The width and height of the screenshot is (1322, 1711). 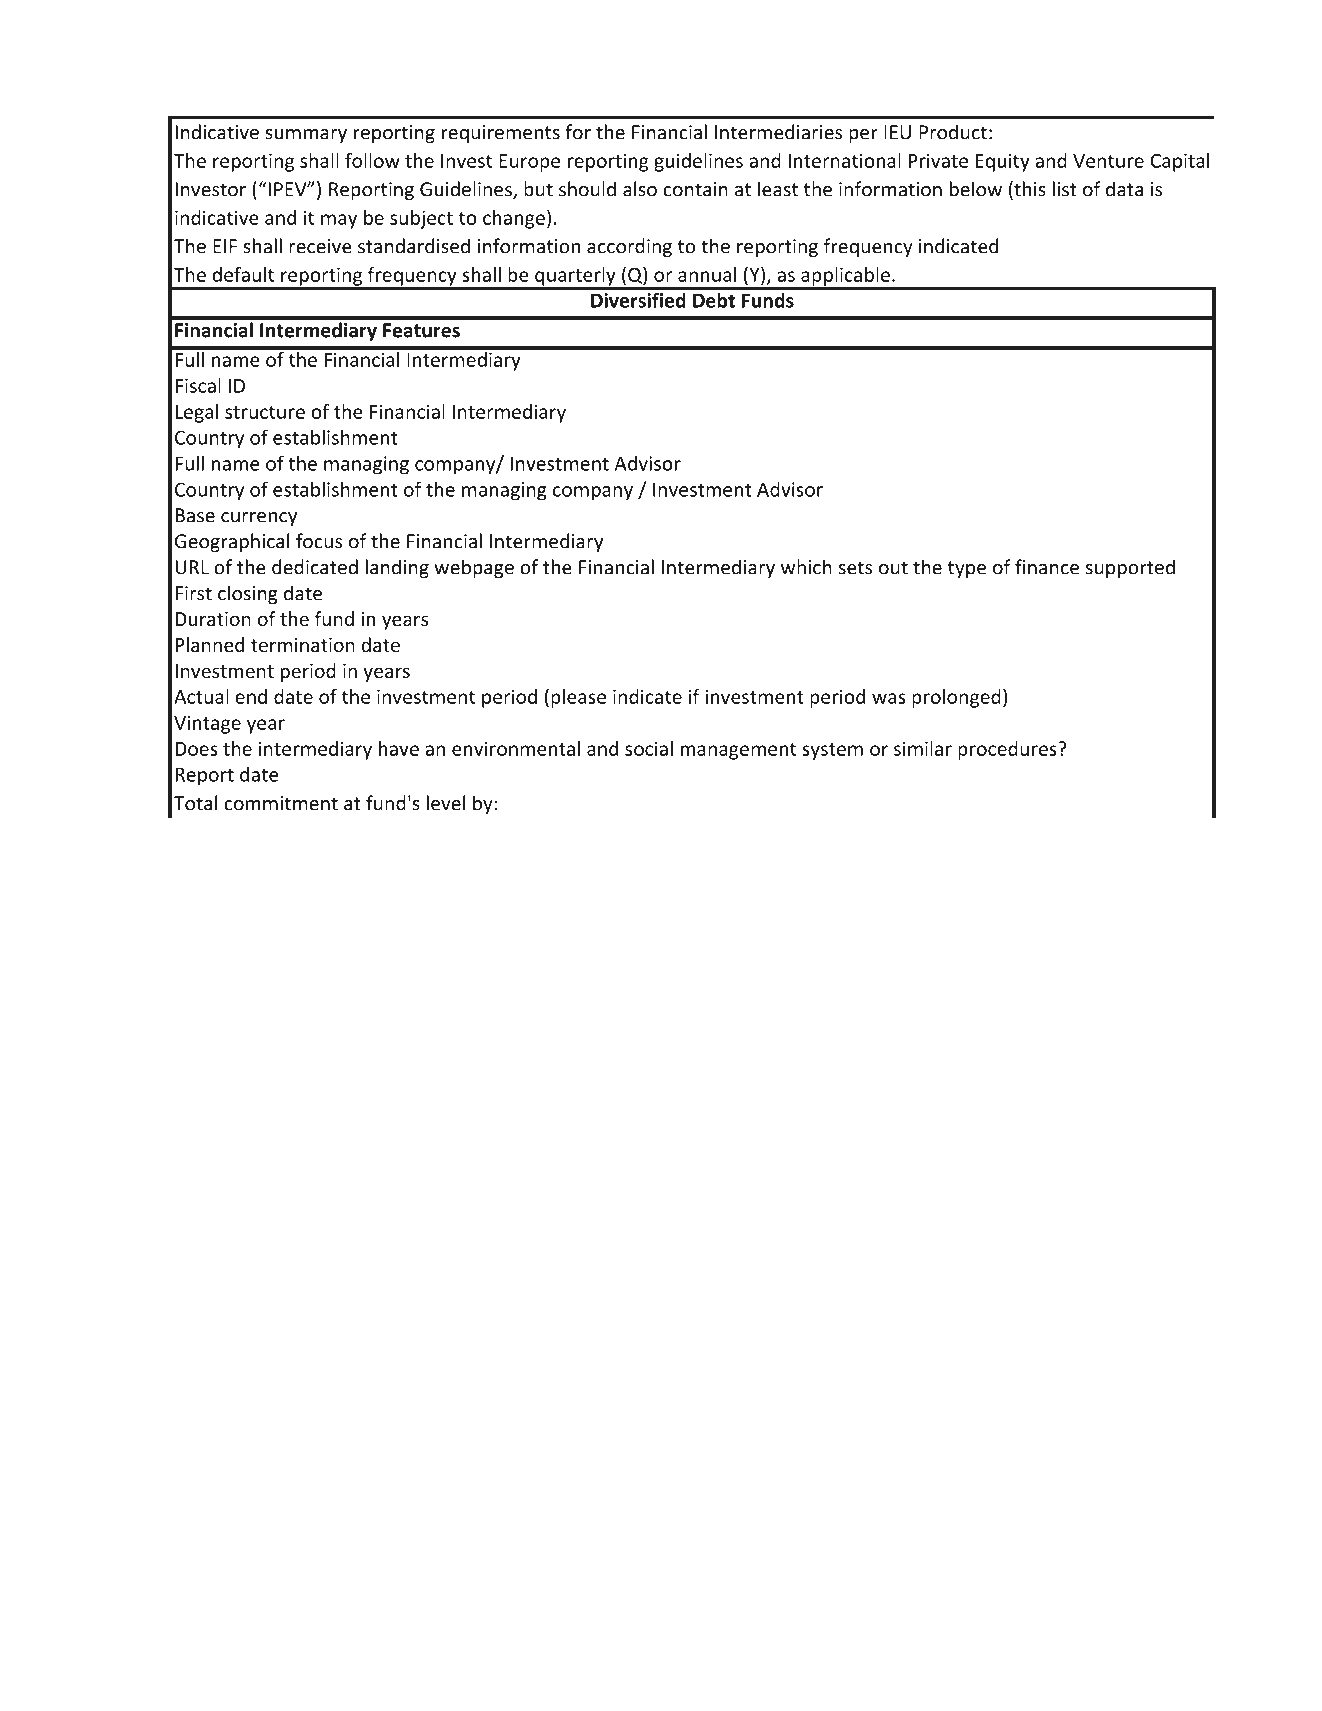 What do you see at coordinates (1029, 190) in the screenshot?
I see `this` at bounding box center [1029, 190].
